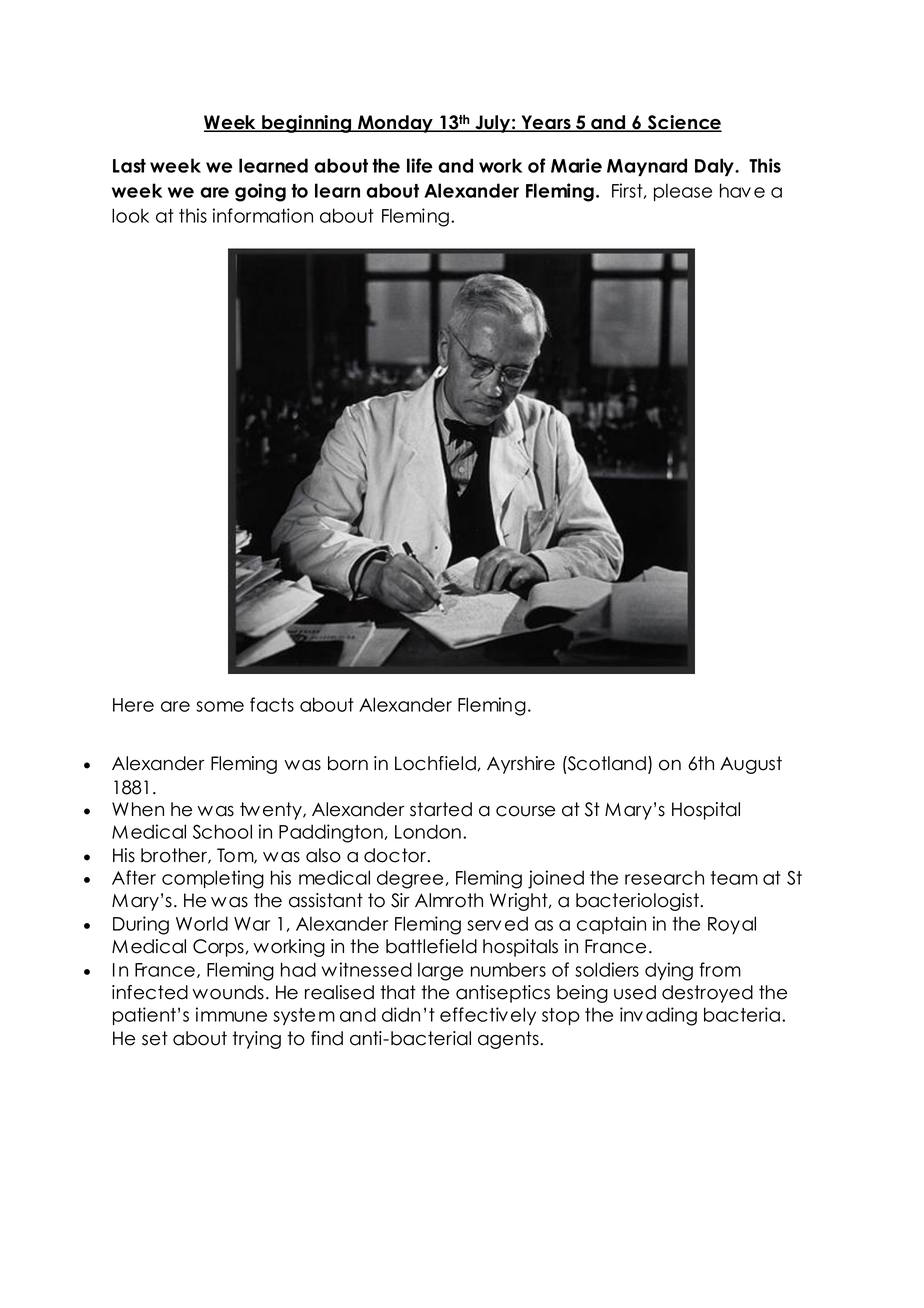 This screenshot has height=1308, width=924. What do you see at coordinates (751, 765) in the screenshot?
I see `August` at bounding box center [751, 765].
